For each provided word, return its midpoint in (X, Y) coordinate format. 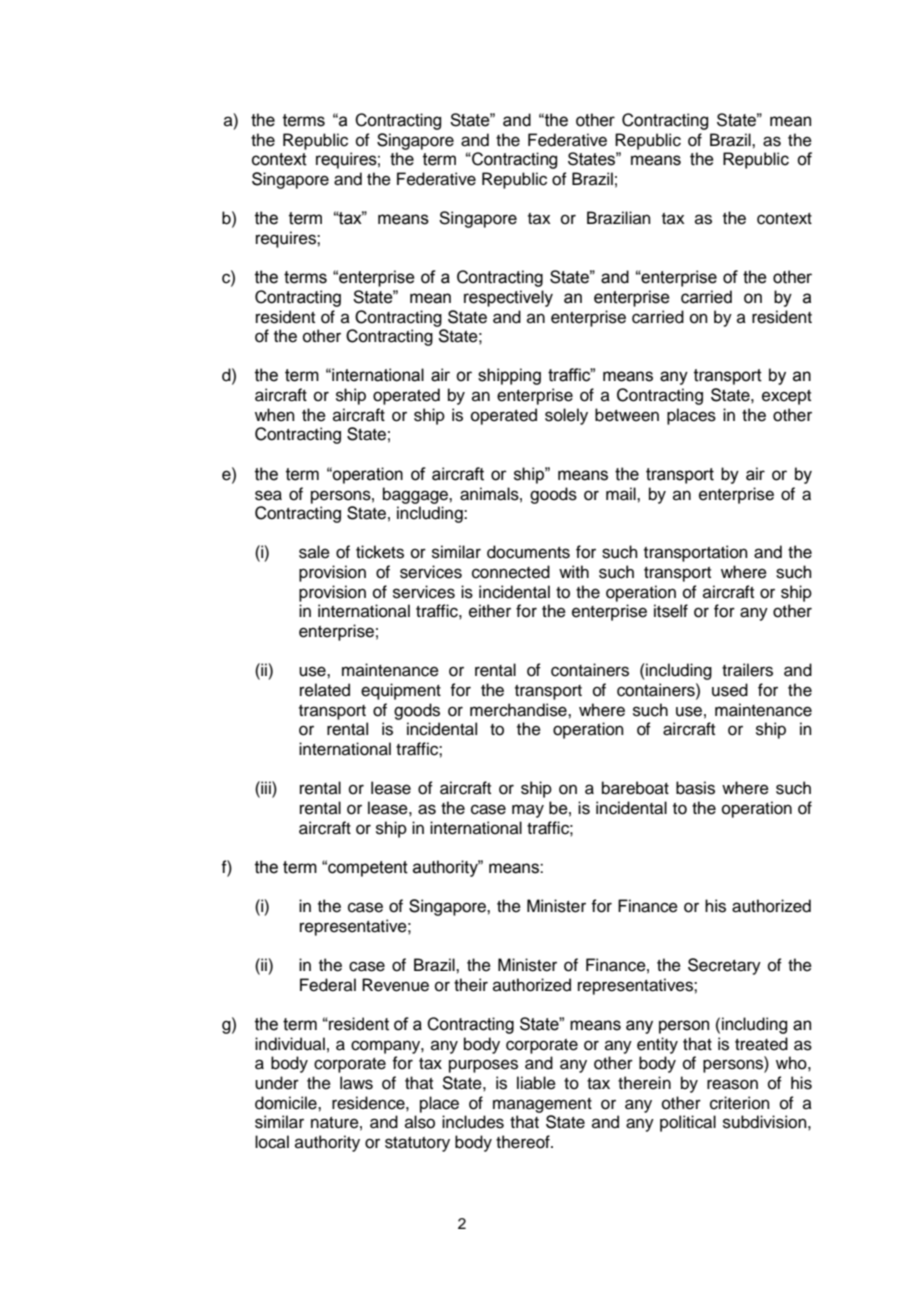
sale (314, 552)
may (528, 811)
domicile (287, 1103)
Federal (328, 985)
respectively (508, 298)
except (786, 397)
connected (511, 572)
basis (695, 788)
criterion (740, 1103)
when (275, 415)
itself (671, 611)
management (542, 1105)
